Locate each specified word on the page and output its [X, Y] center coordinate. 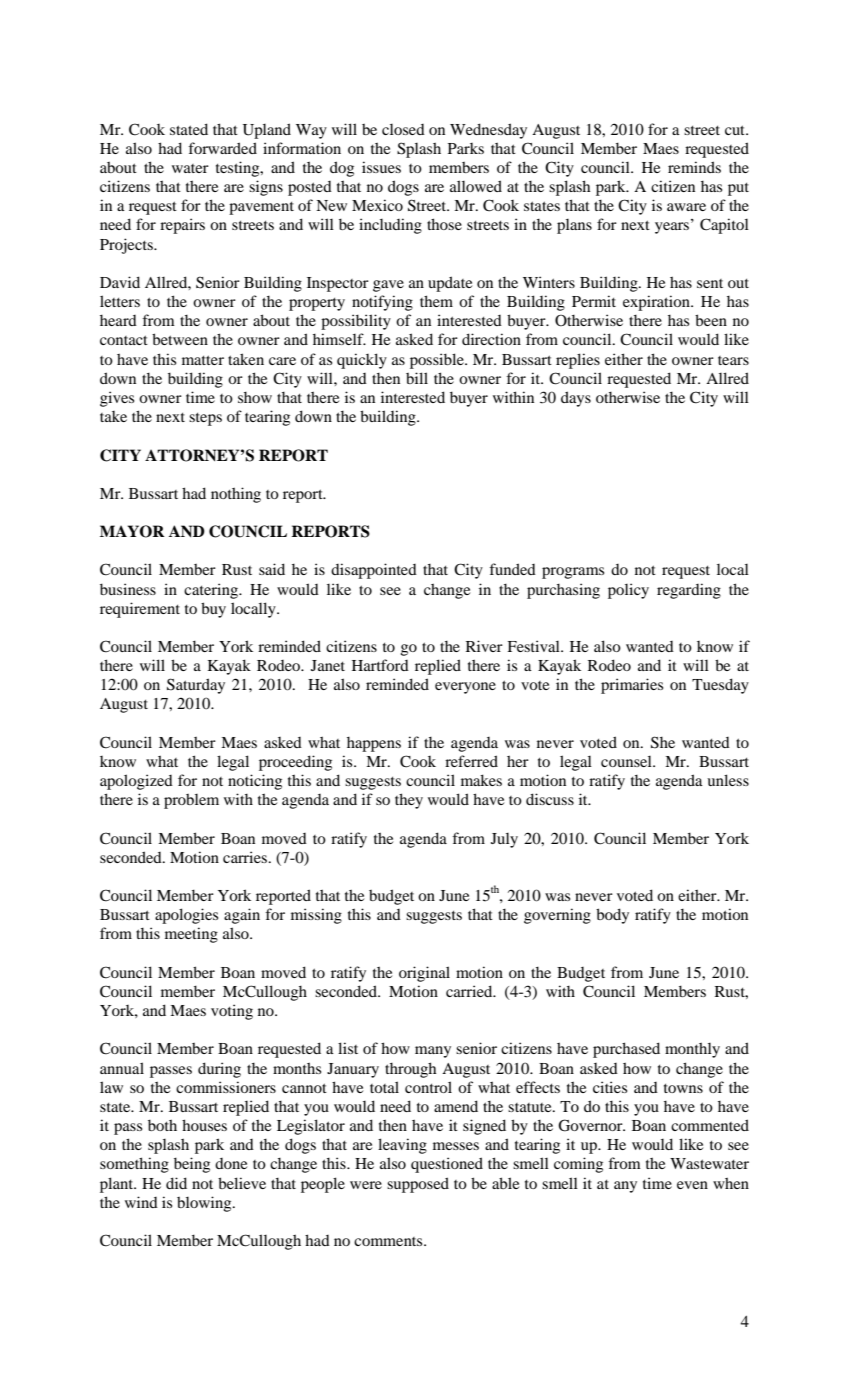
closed [403, 129]
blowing [205, 1204]
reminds [694, 167]
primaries [632, 686]
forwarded [222, 148]
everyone [465, 688]
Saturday [196, 686]
